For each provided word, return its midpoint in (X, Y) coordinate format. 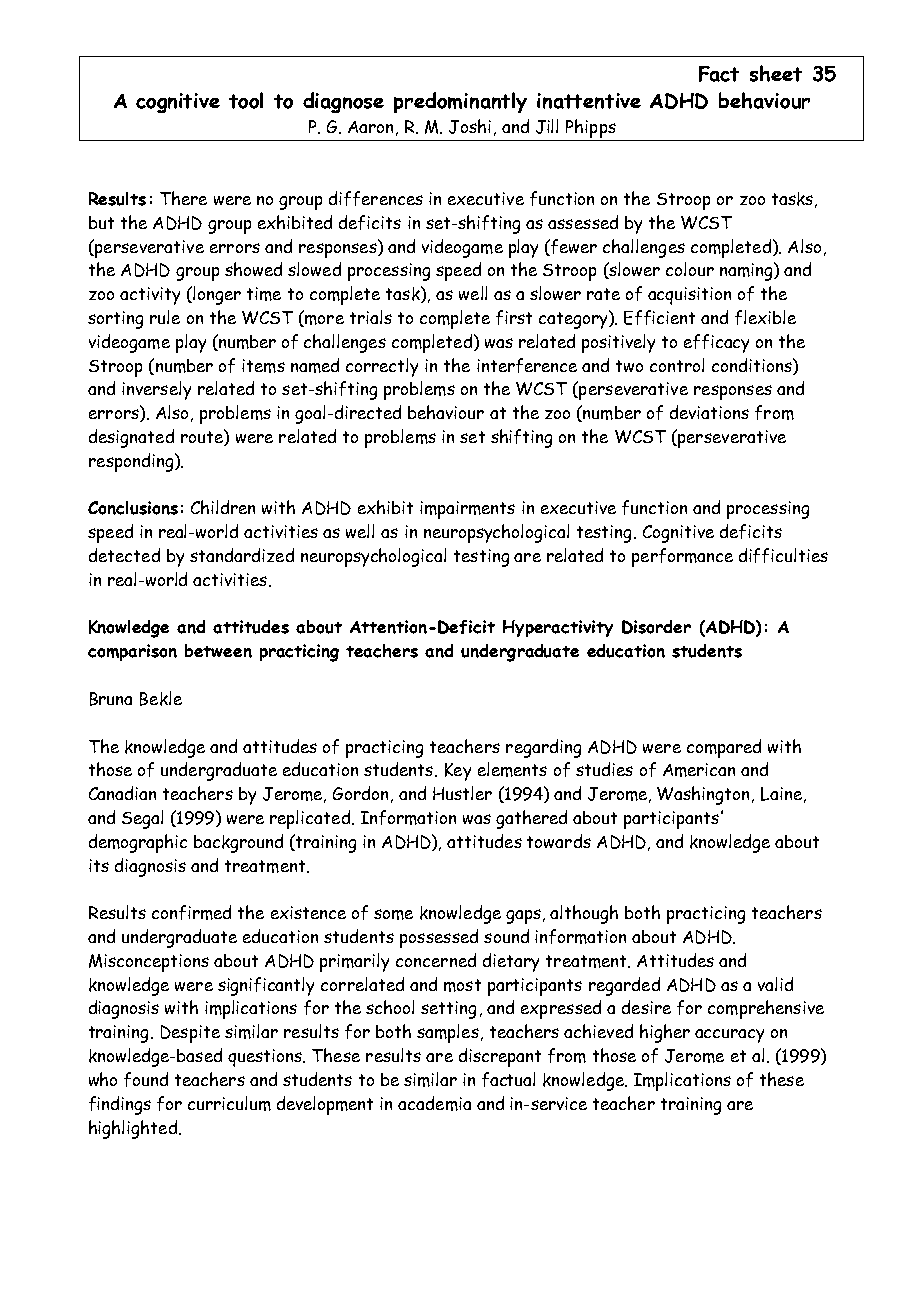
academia (434, 1103)
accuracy (729, 1036)
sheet (776, 73)
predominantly (460, 102)
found (146, 1079)
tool (246, 100)
